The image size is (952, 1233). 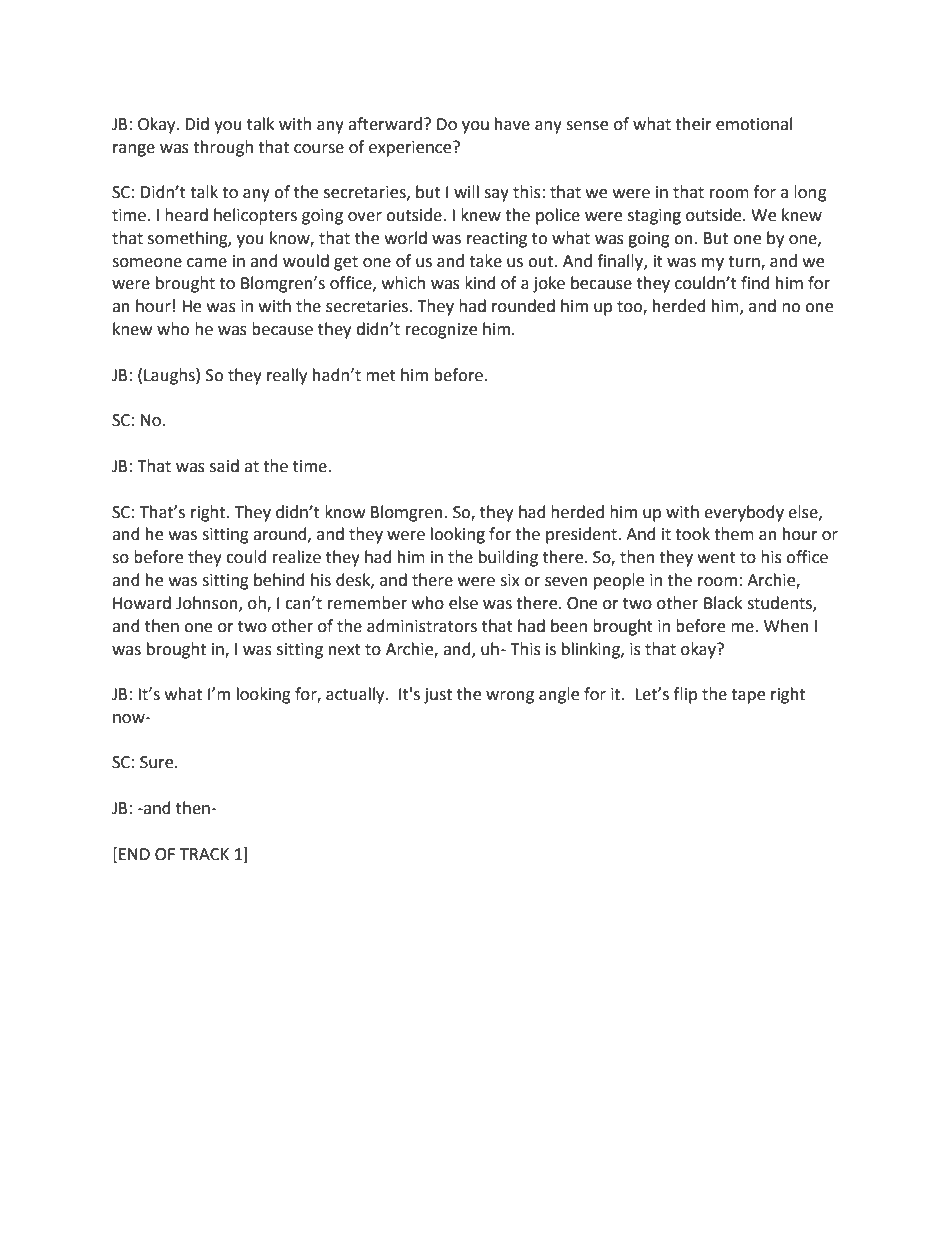 I want to click on wrong, so click(x=510, y=697).
